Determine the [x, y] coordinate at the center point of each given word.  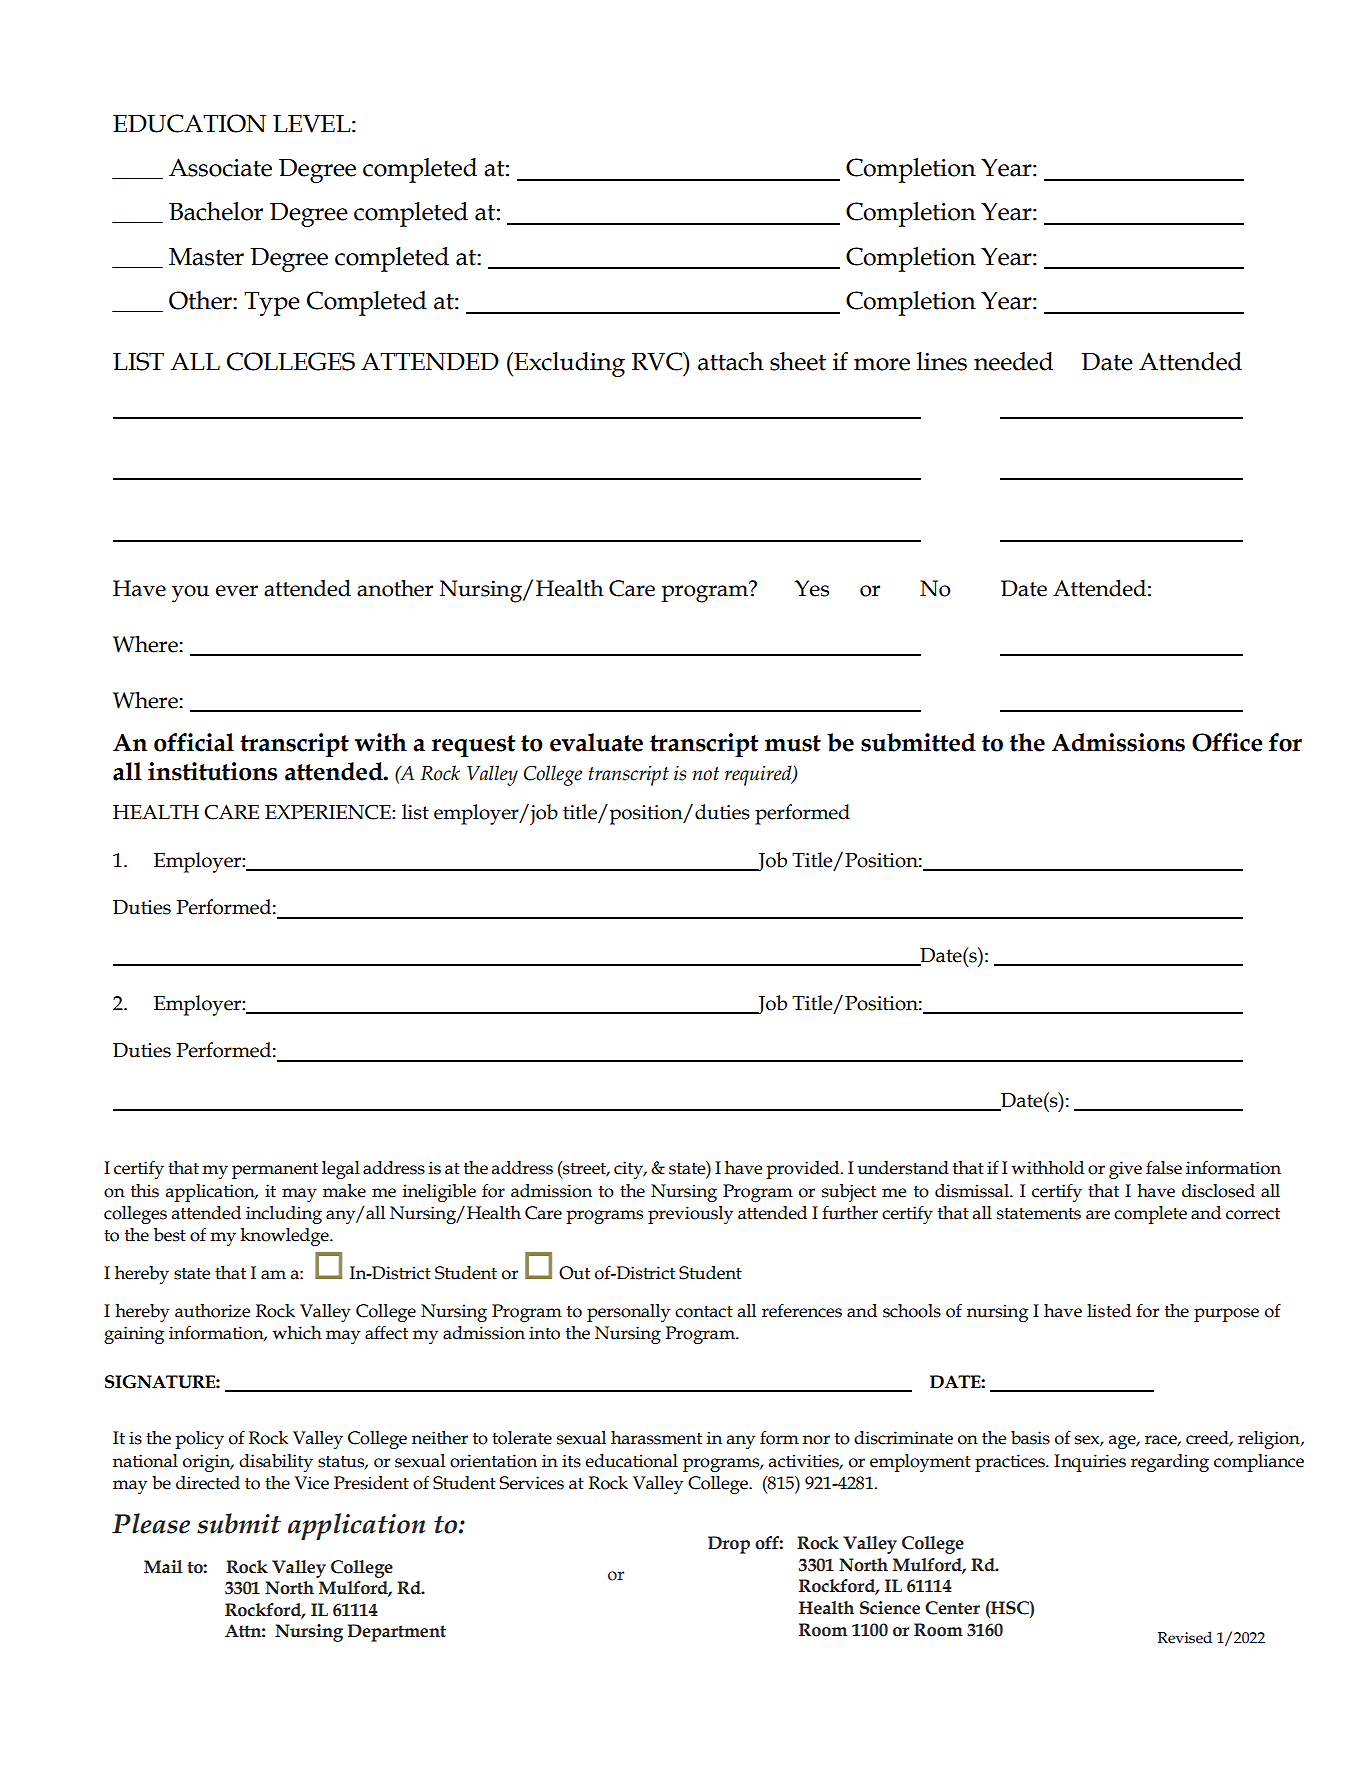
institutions [212, 771]
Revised [1185, 1637]
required [759, 775]
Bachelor [216, 211]
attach [731, 361]
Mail [163, 1567]
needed [1013, 361]
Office [1227, 742]
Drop [729, 1545]
